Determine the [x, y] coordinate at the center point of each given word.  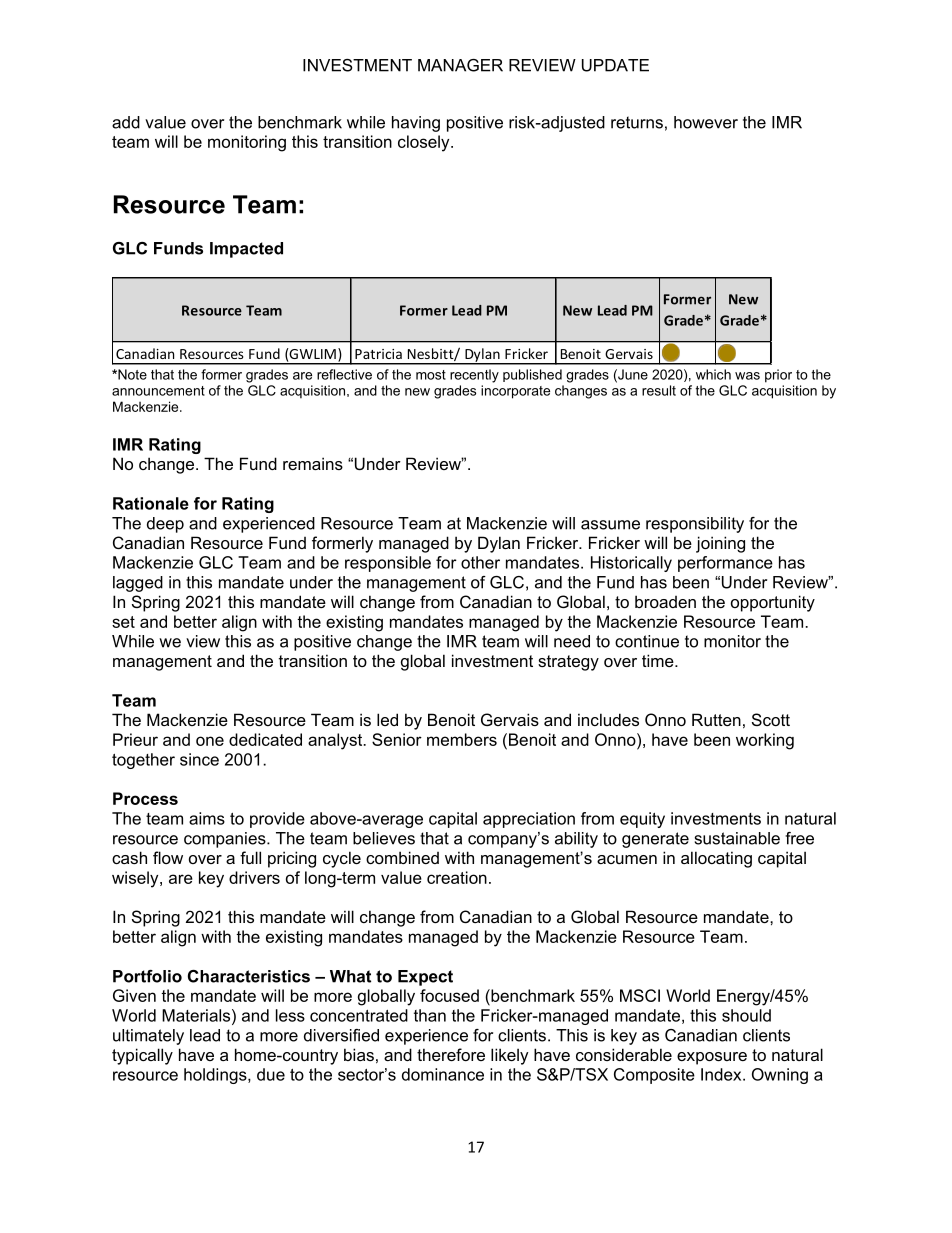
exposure [712, 1058]
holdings [216, 1076]
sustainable [737, 838]
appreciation [529, 820]
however [706, 122]
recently [474, 376]
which [713, 374]
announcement [158, 391]
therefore [451, 1054]
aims [207, 818]
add [126, 122]
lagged [138, 584]
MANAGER [460, 65]
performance [725, 564]
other [480, 562]
